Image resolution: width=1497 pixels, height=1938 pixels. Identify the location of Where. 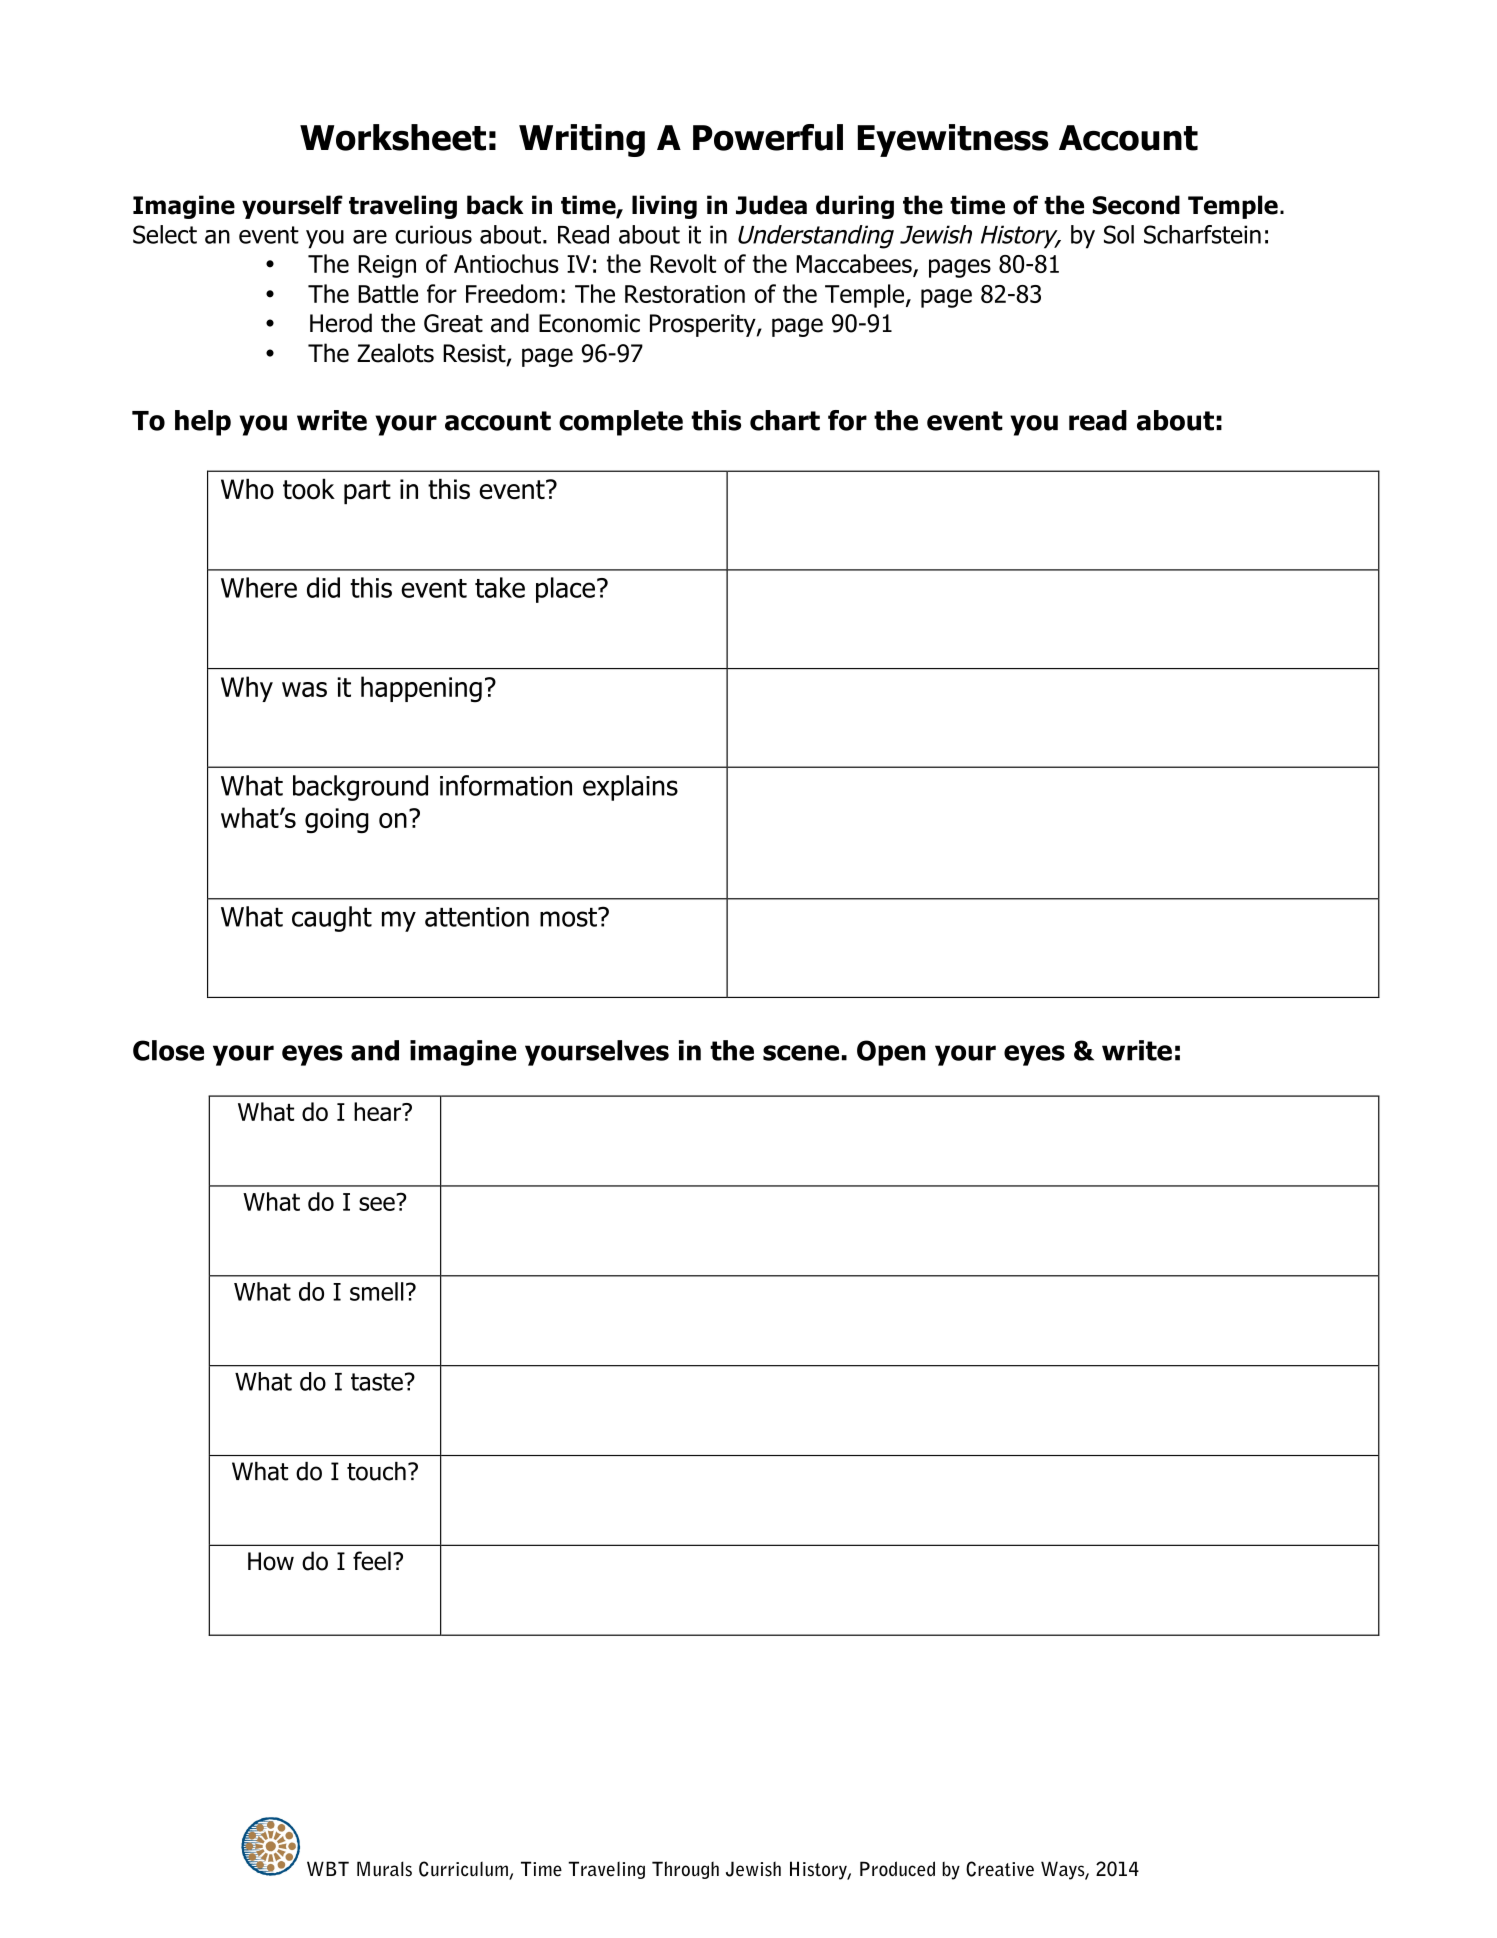
(259, 587).
